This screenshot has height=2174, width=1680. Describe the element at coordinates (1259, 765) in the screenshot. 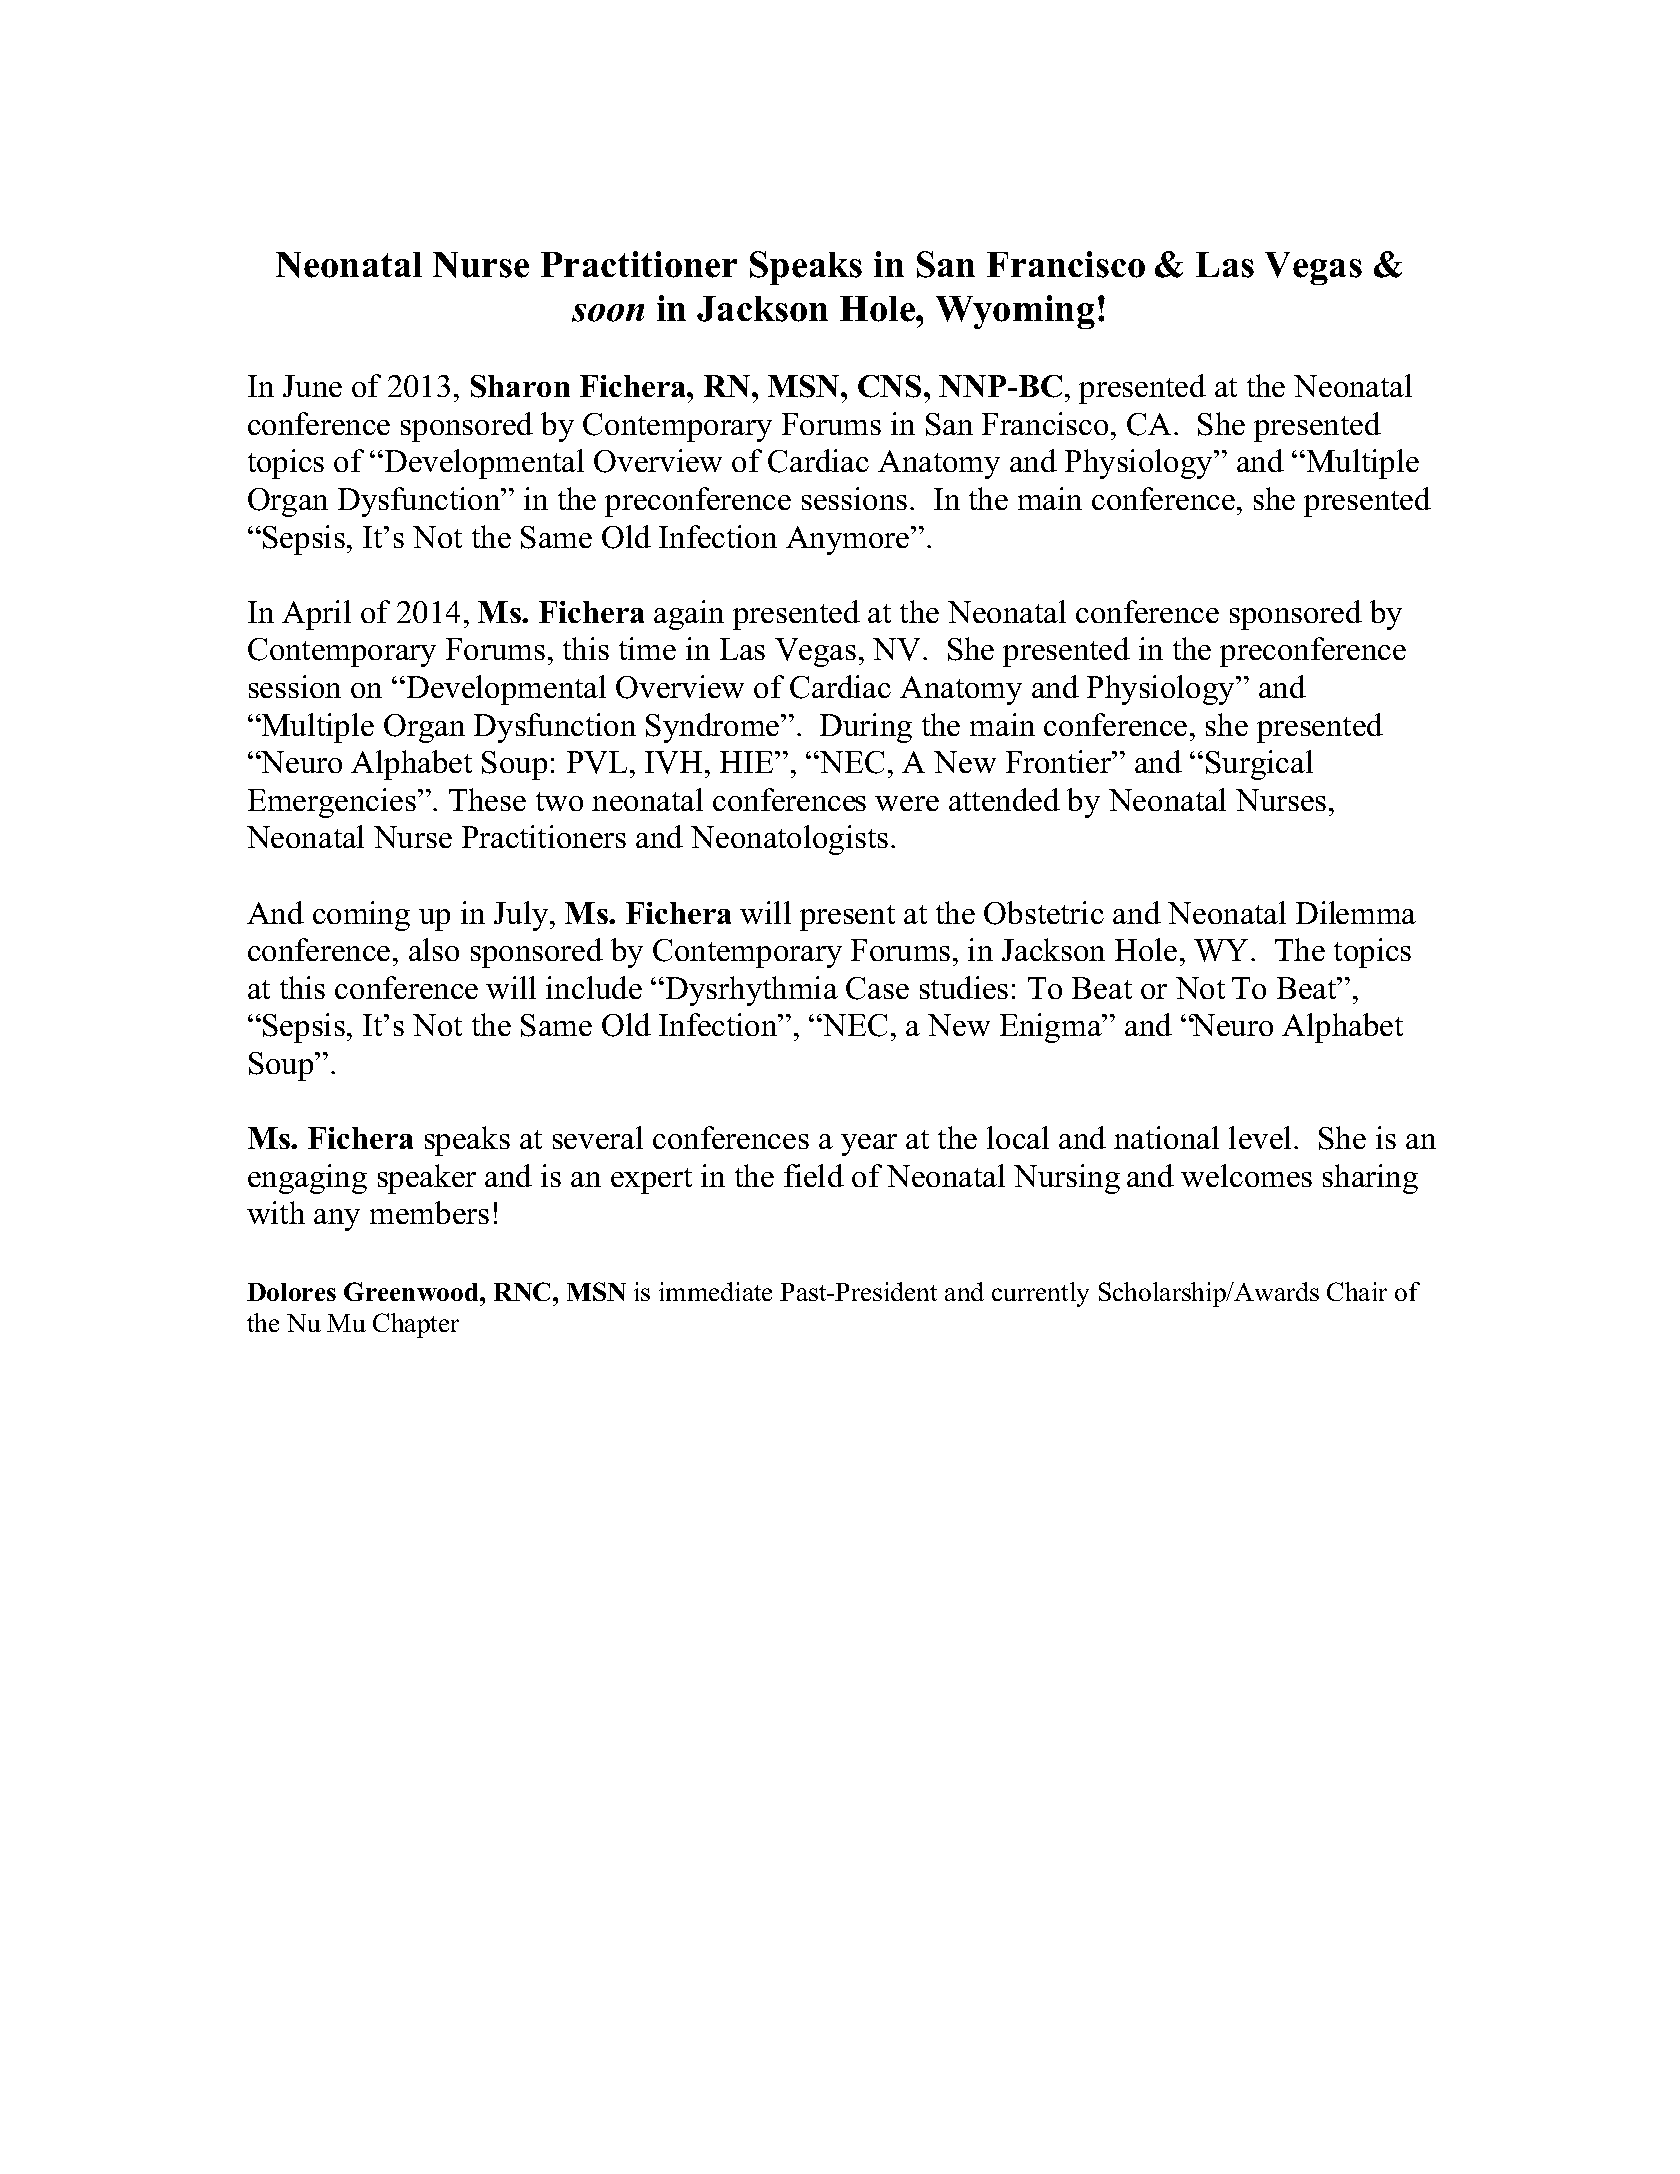

I see `Surgical` at that location.
